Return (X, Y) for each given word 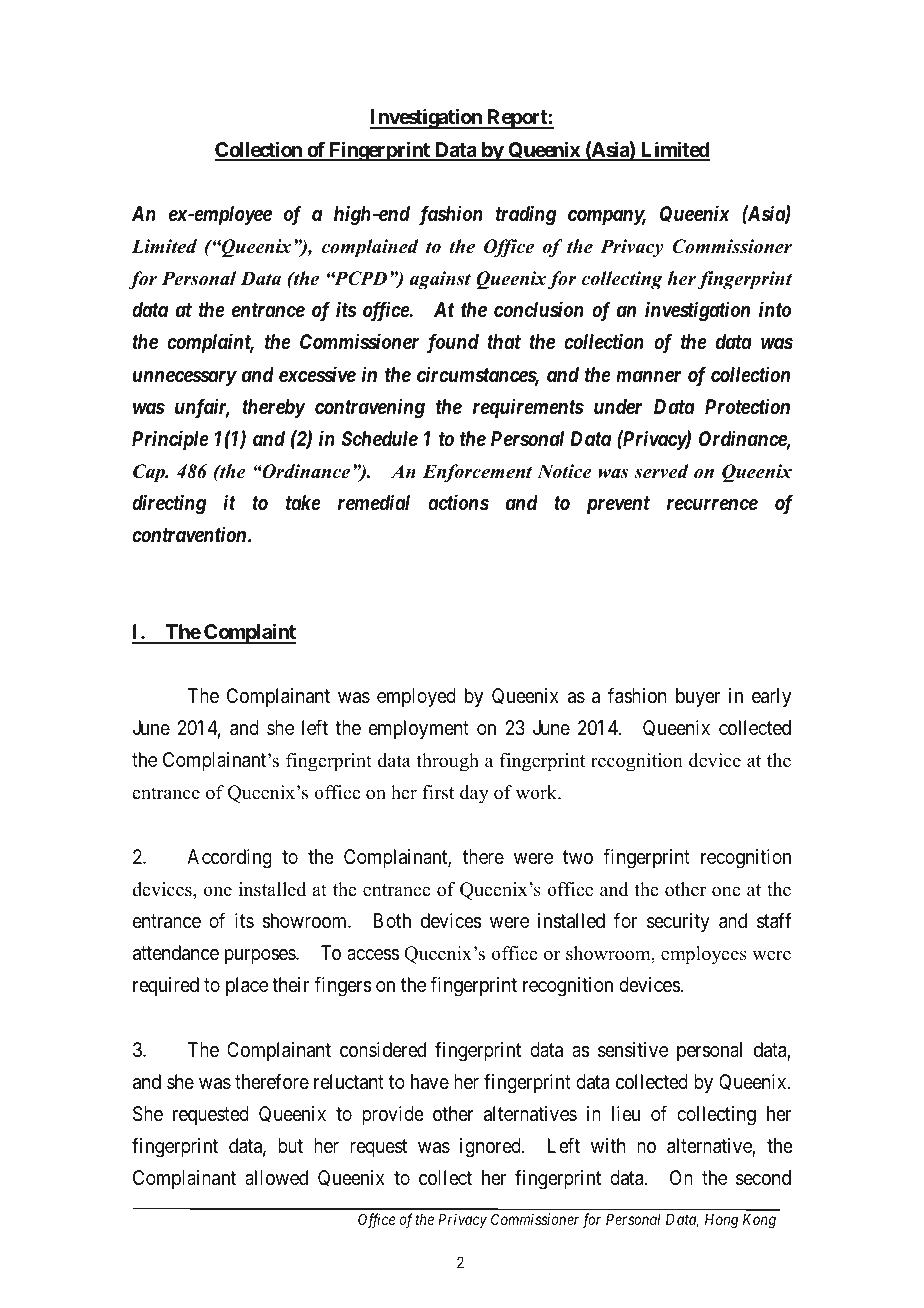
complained (370, 248)
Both (392, 920)
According (229, 859)
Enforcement (477, 473)
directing (169, 504)
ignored (491, 1148)
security (678, 922)
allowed (276, 1177)
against (440, 280)
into (775, 309)
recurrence (712, 504)
